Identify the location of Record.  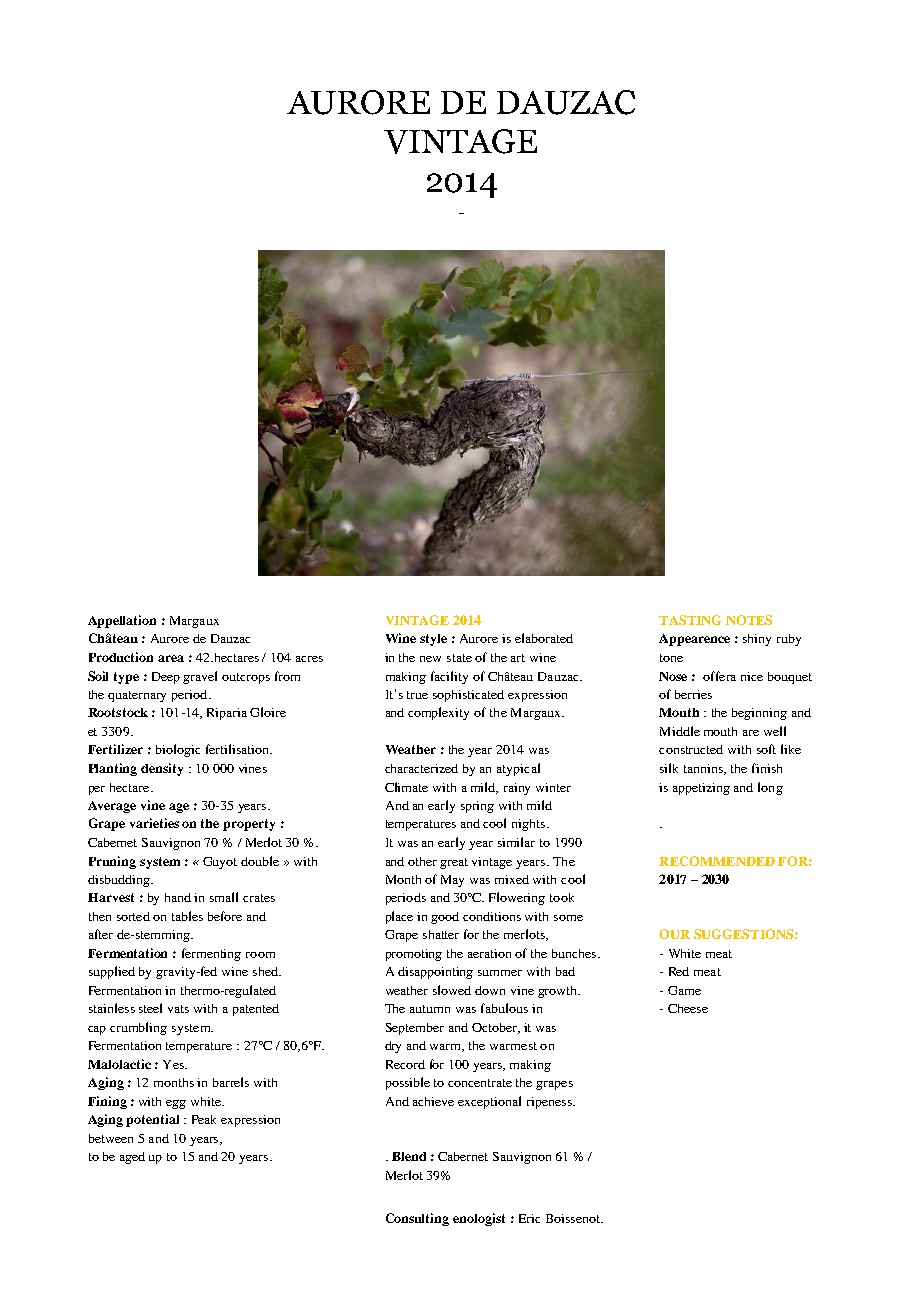
(405, 1064).
